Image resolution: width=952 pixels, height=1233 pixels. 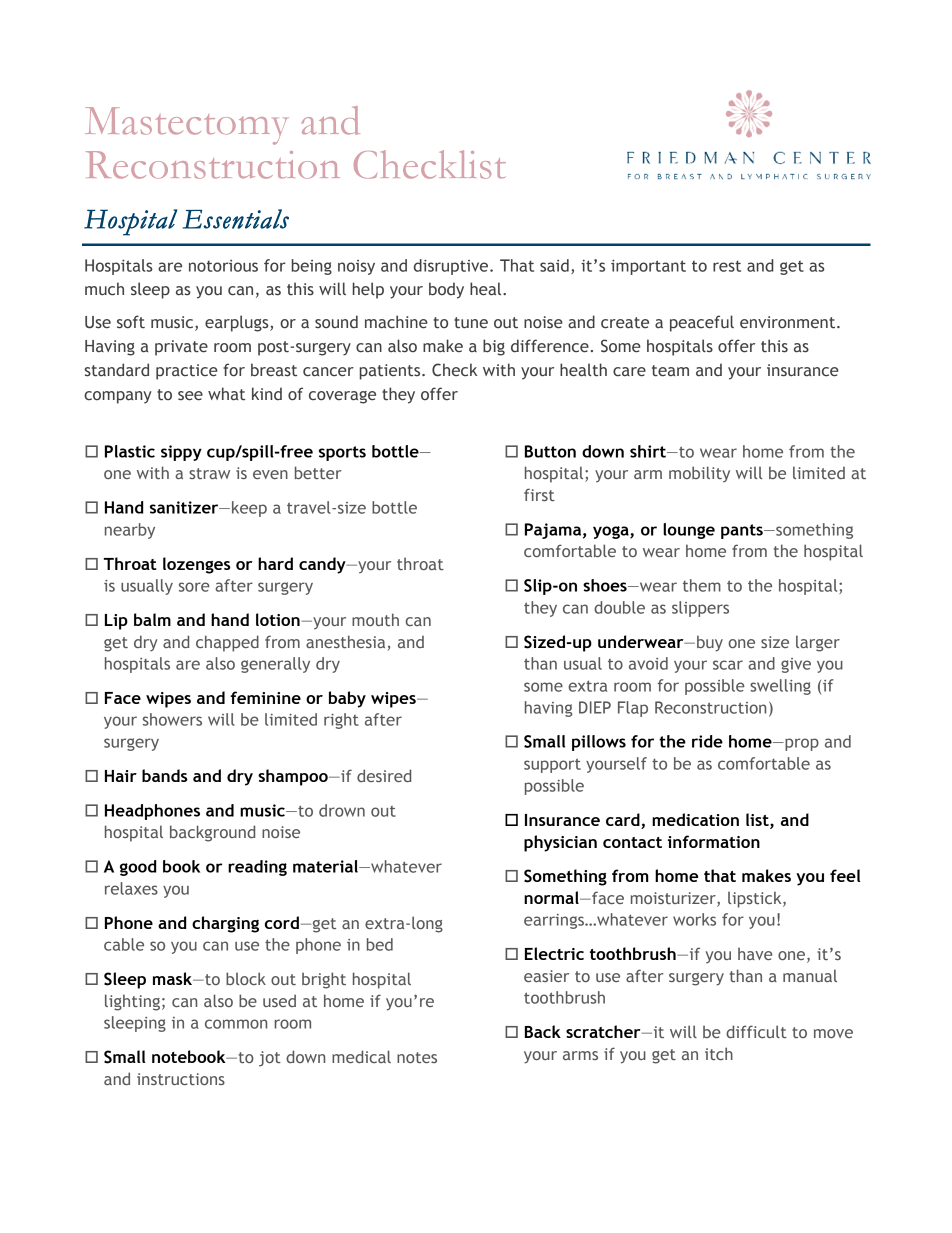 I want to click on instructions, so click(x=181, y=1079).
